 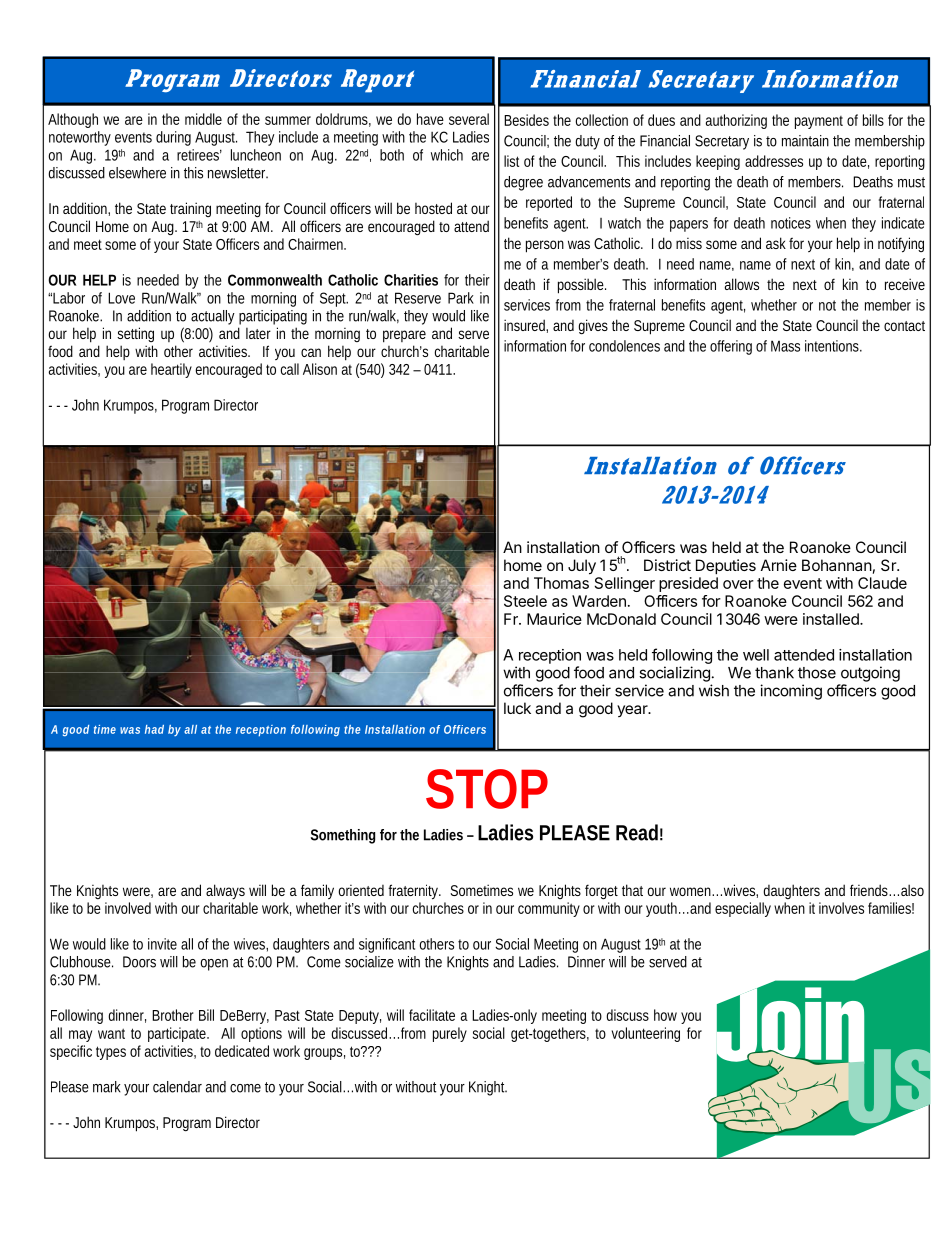 What do you see at coordinates (785, 346) in the image?
I see `Mass` at bounding box center [785, 346].
